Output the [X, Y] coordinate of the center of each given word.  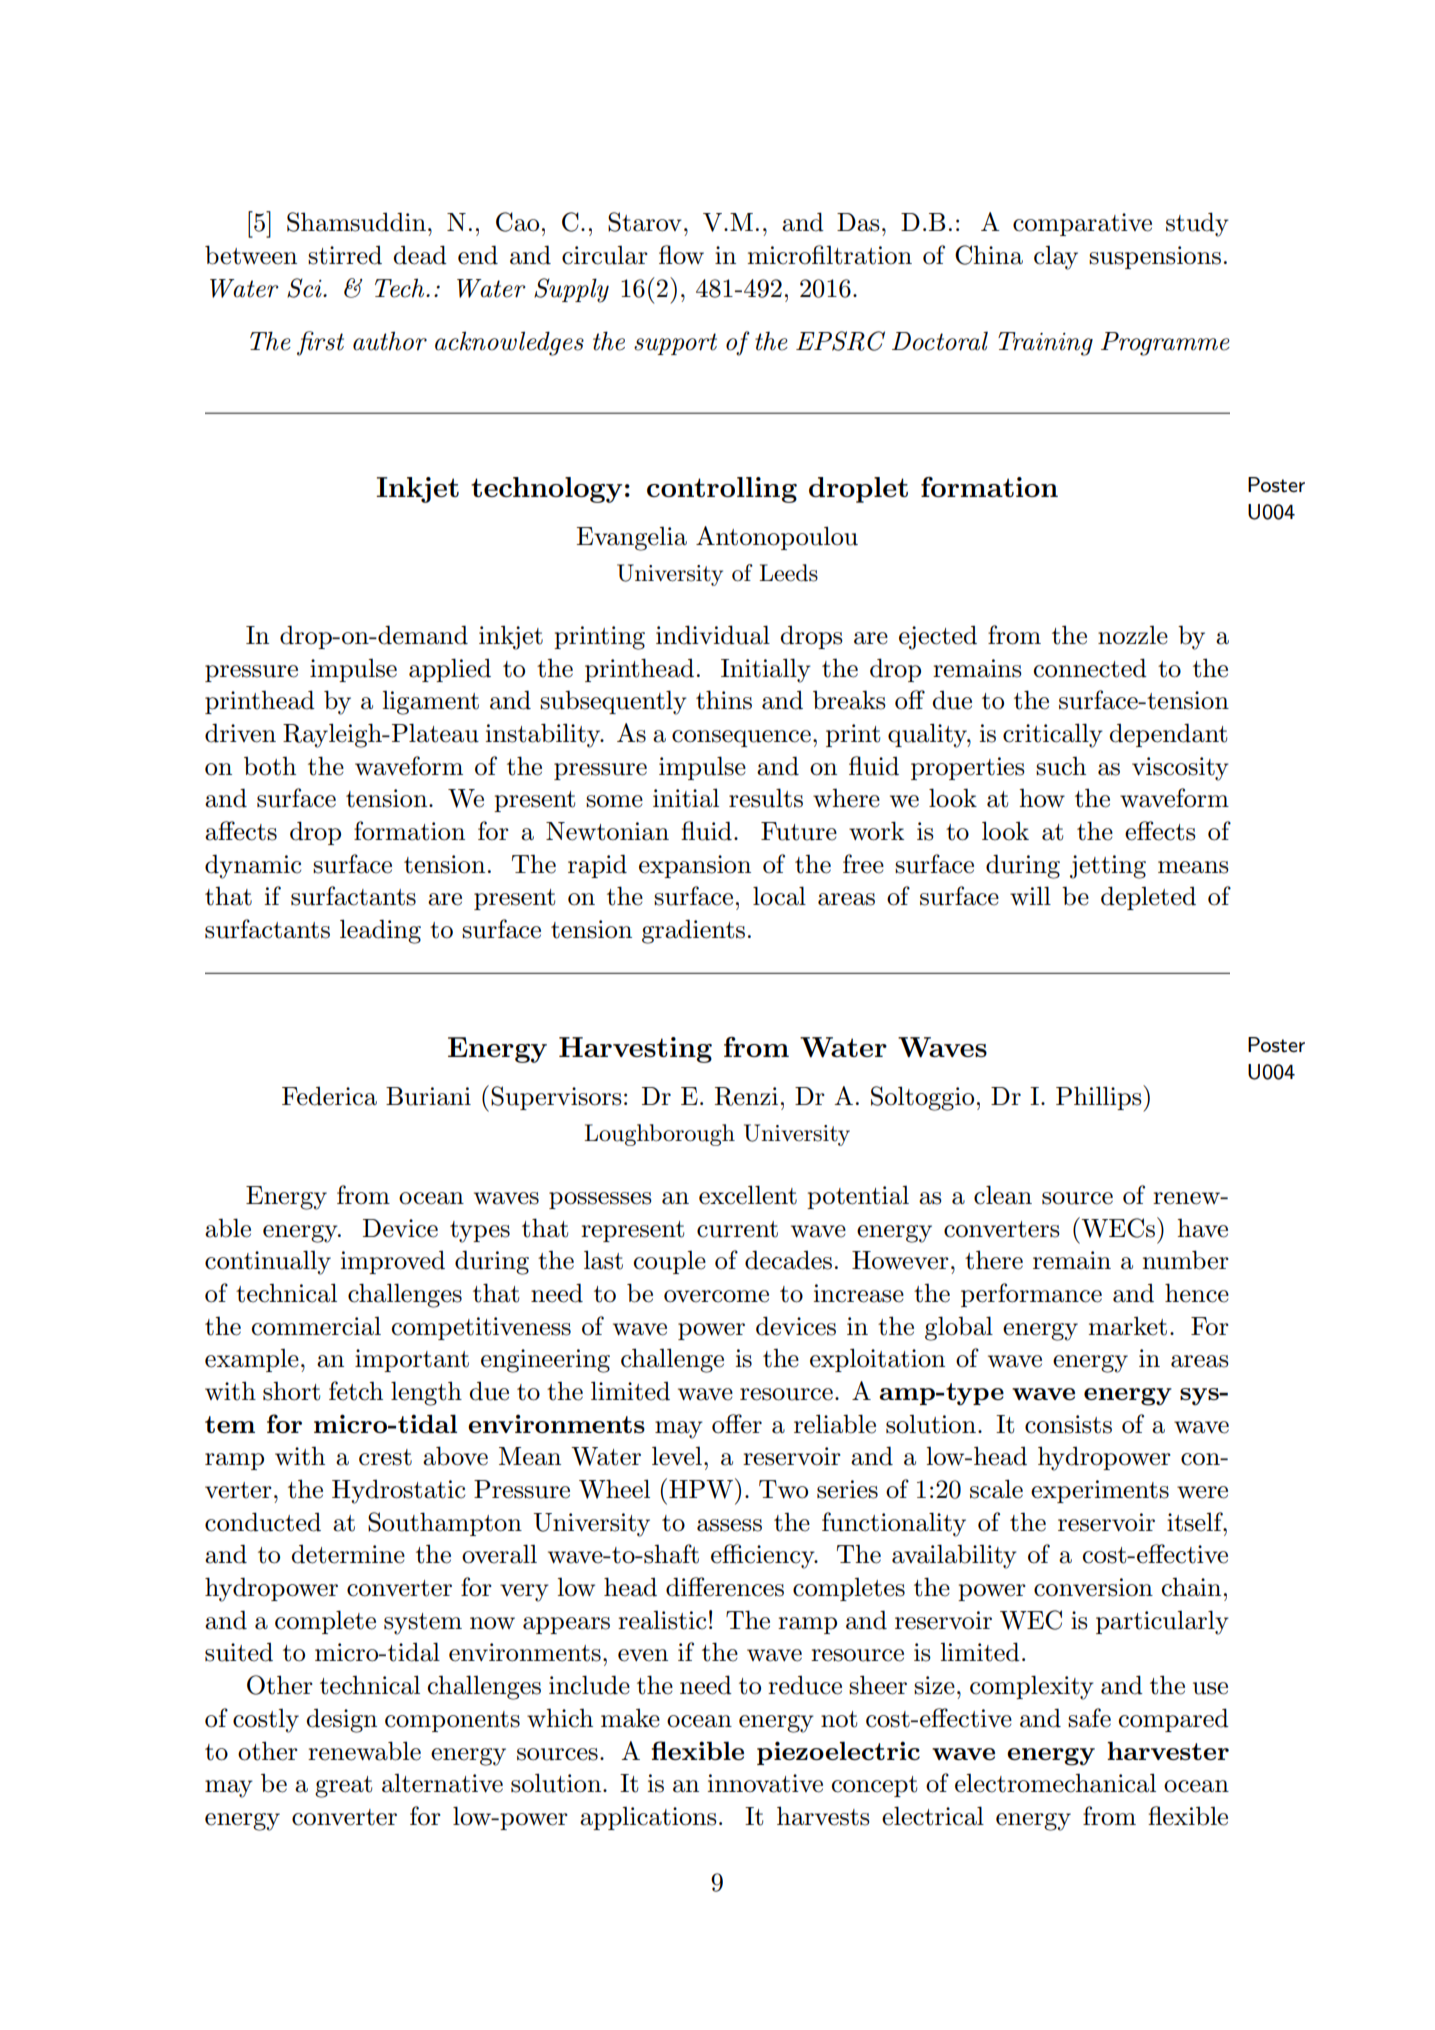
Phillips [1100, 1098]
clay [1056, 258]
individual [713, 635]
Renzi [746, 1096]
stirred [345, 255]
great [343, 1787]
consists [1068, 1424]
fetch [356, 1391]
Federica [329, 1096]
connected [1090, 668]
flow [681, 255]
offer [737, 1424]
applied [450, 670]
